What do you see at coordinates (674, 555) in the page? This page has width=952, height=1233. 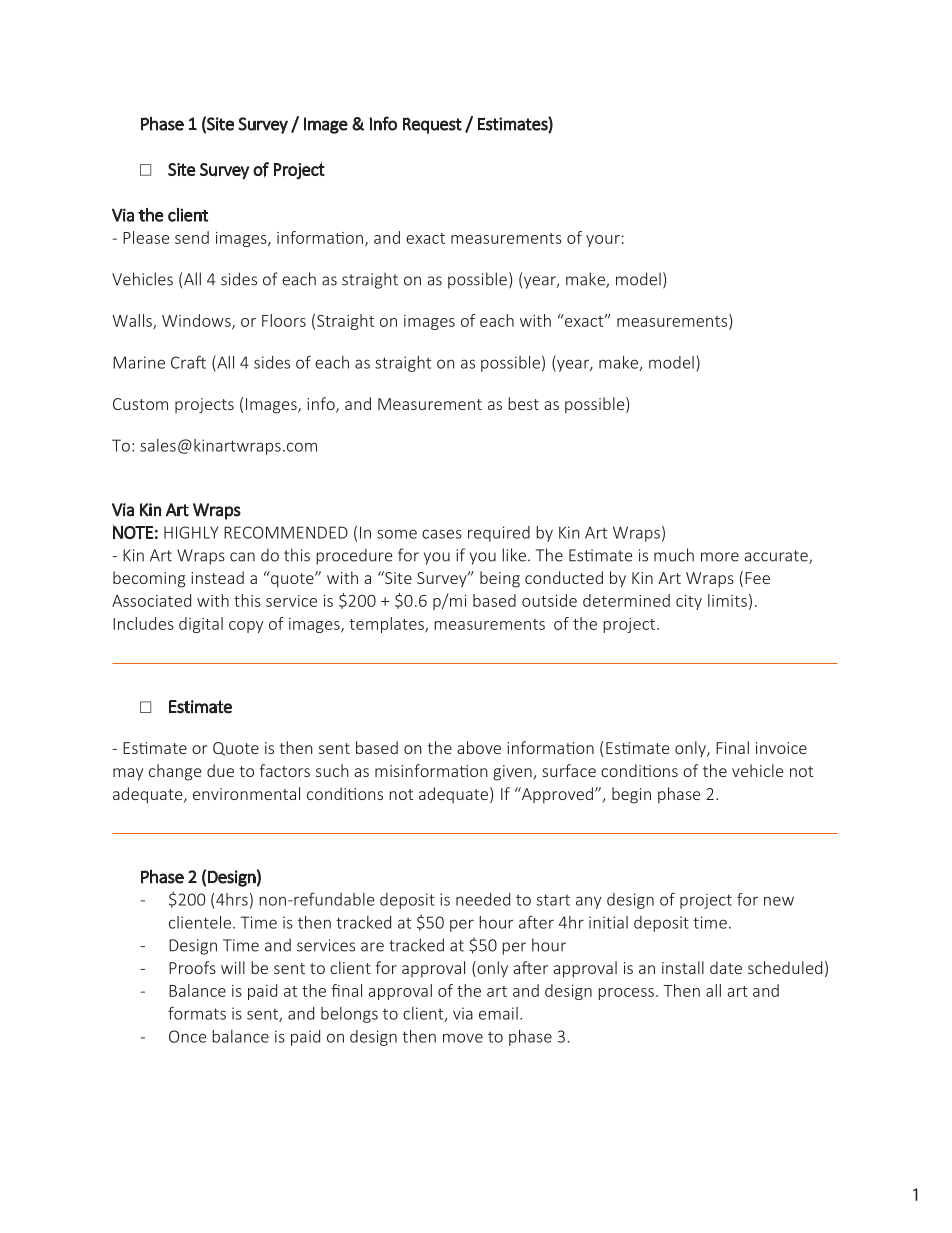 I see `much` at bounding box center [674, 555].
